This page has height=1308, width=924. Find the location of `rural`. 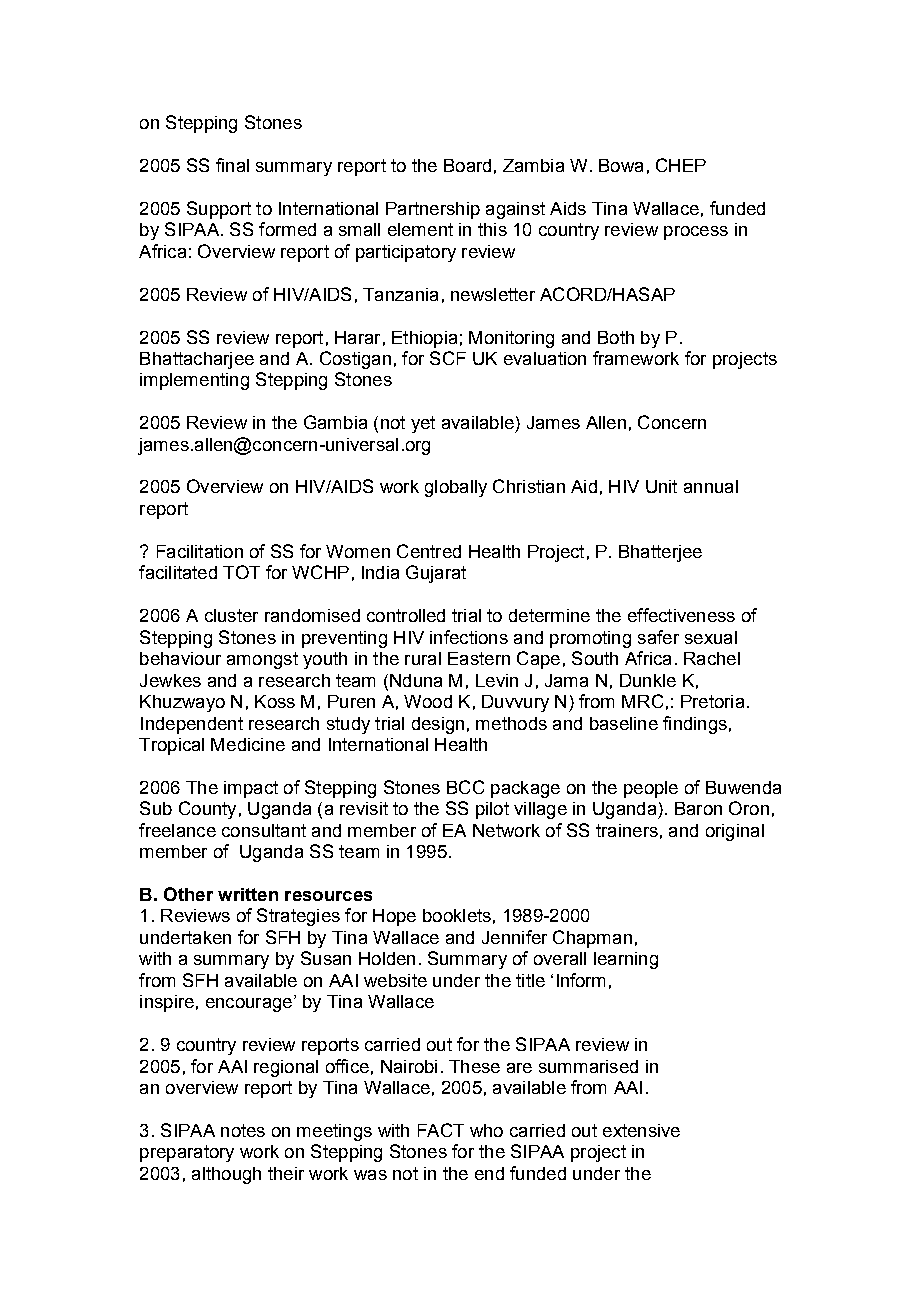

rural is located at coordinates (423, 658).
